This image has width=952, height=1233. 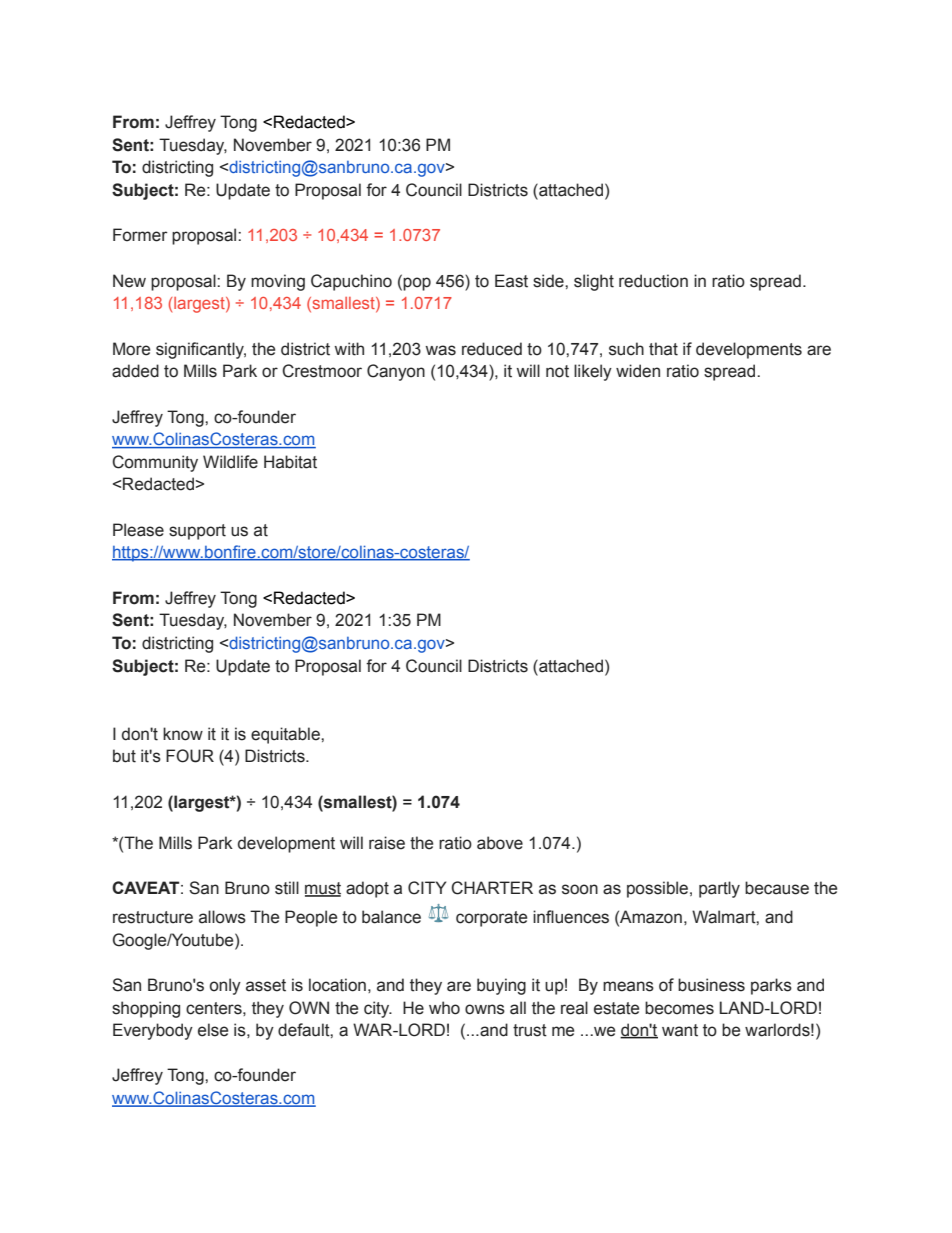 What do you see at coordinates (213, 1030) in the image?
I see `else` at bounding box center [213, 1030].
